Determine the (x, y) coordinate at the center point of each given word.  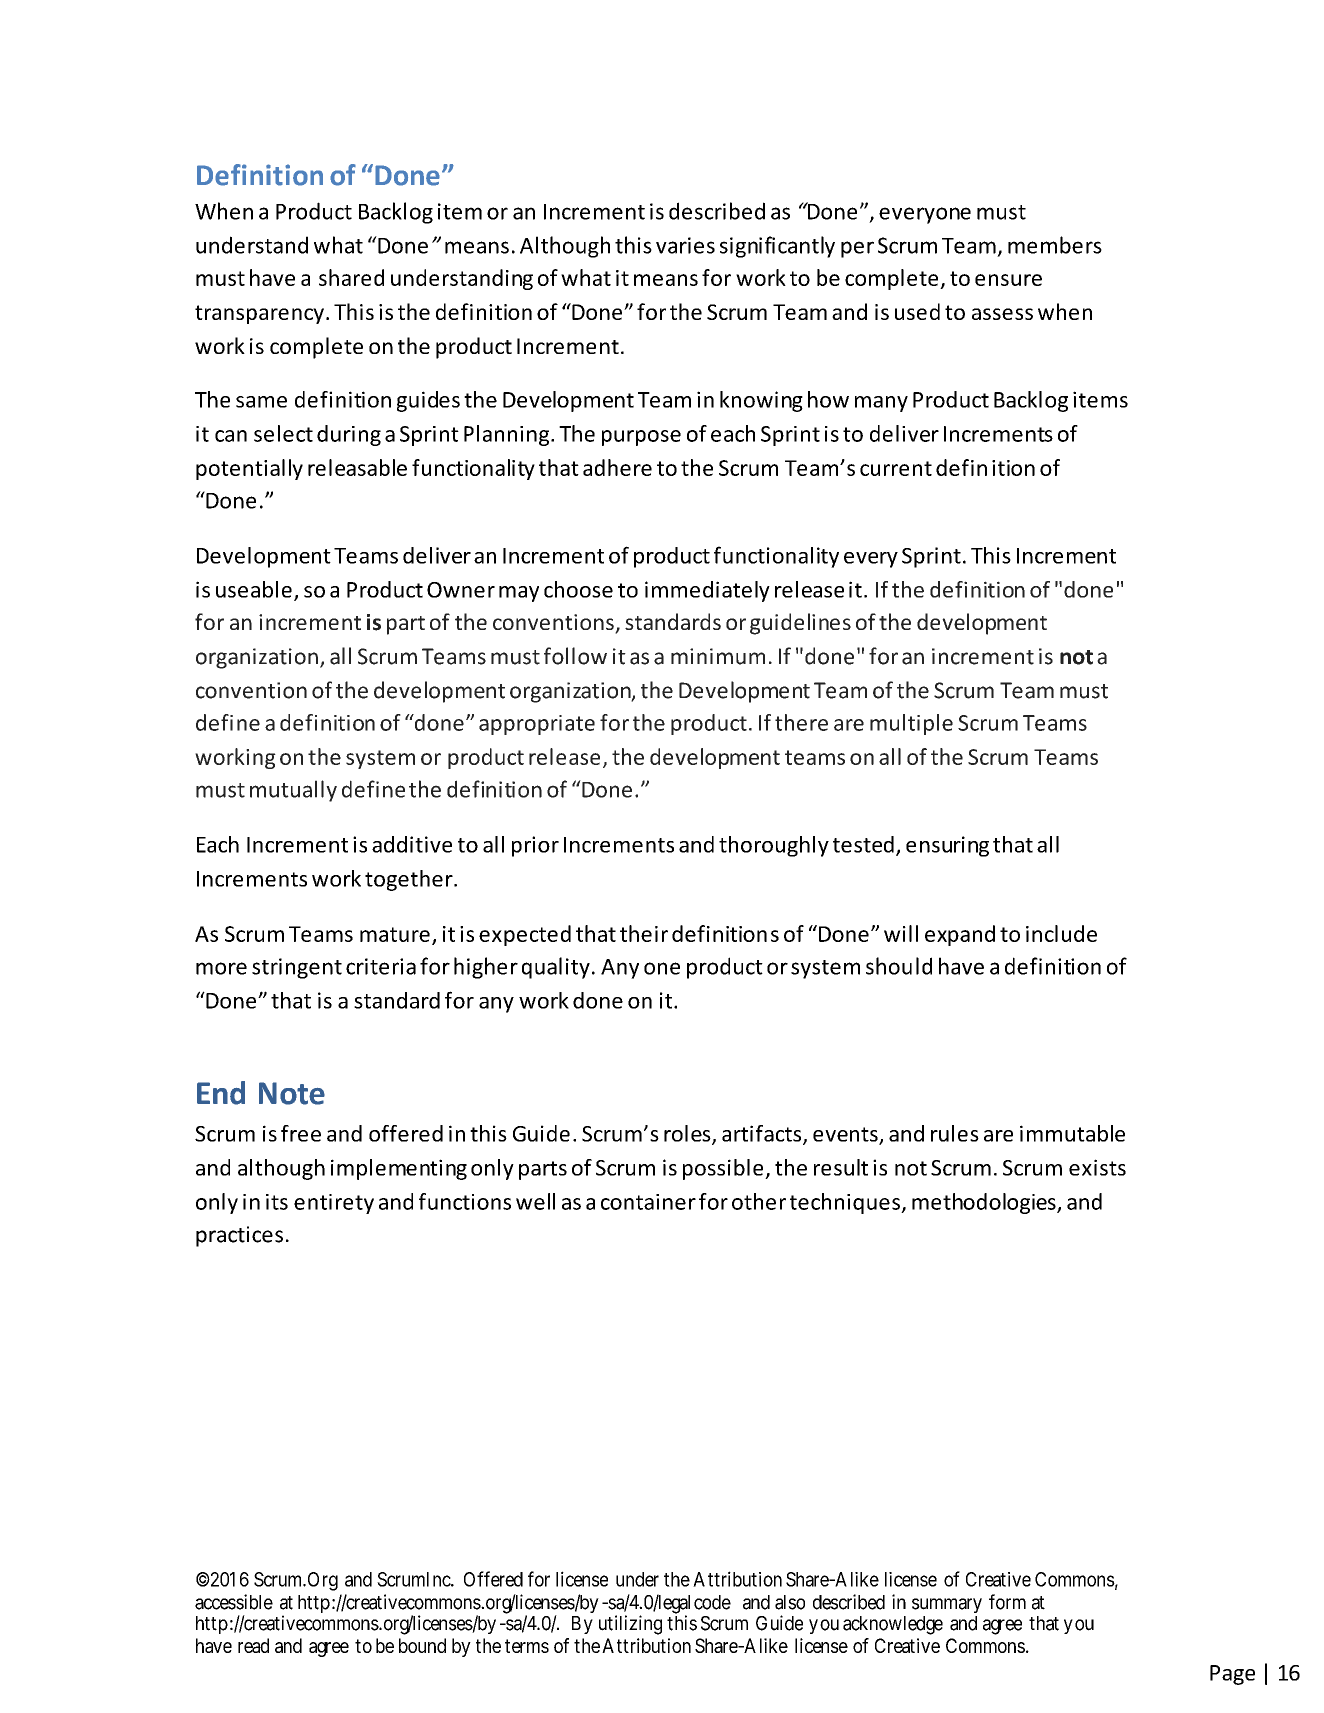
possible (724, 1169)
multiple (911, 724)
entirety (334, 1204)
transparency (259, 314)
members (1055, 245)
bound (422, 1645)
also (790, 1602)
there (801, 722)
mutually (293, 791)
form (1007, 1602)
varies (685, 245)
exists (1097, 1167)
